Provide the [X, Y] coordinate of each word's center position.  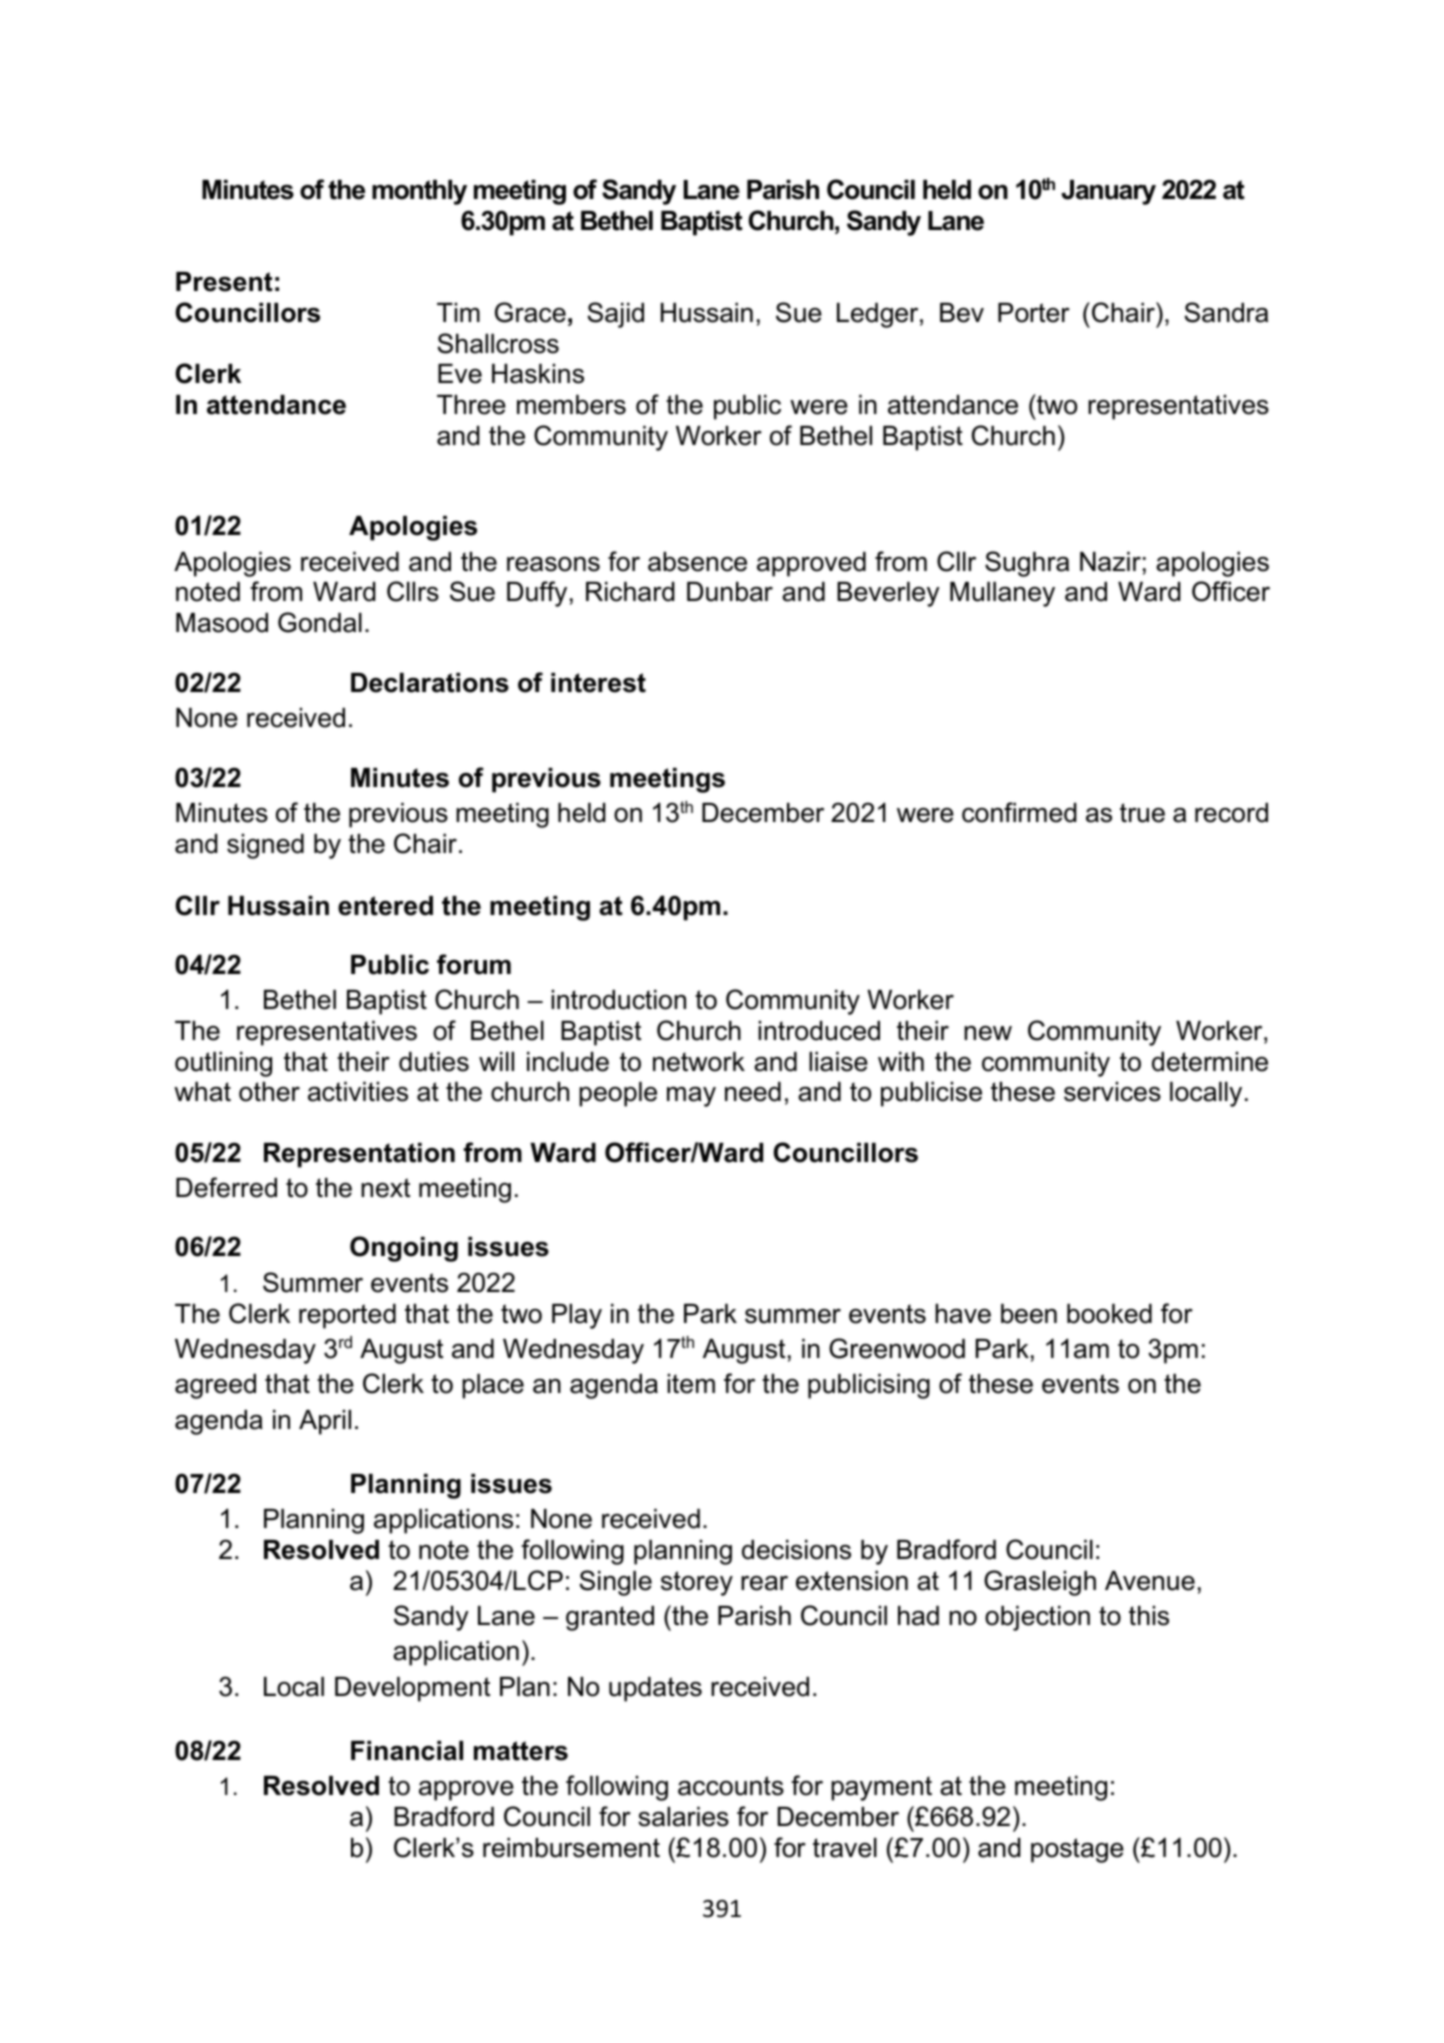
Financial [407, 1751]
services [1112, 1092]
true [1142, 813]
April [325, 1422]
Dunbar [730, 592]
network [699, 1062]
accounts [731, 1786]
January [1108, 192]
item [691, 1384]
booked [1109, 1314]
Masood [222, 623]
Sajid [615, 315]
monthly [419, 192]
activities [358, 1092]
